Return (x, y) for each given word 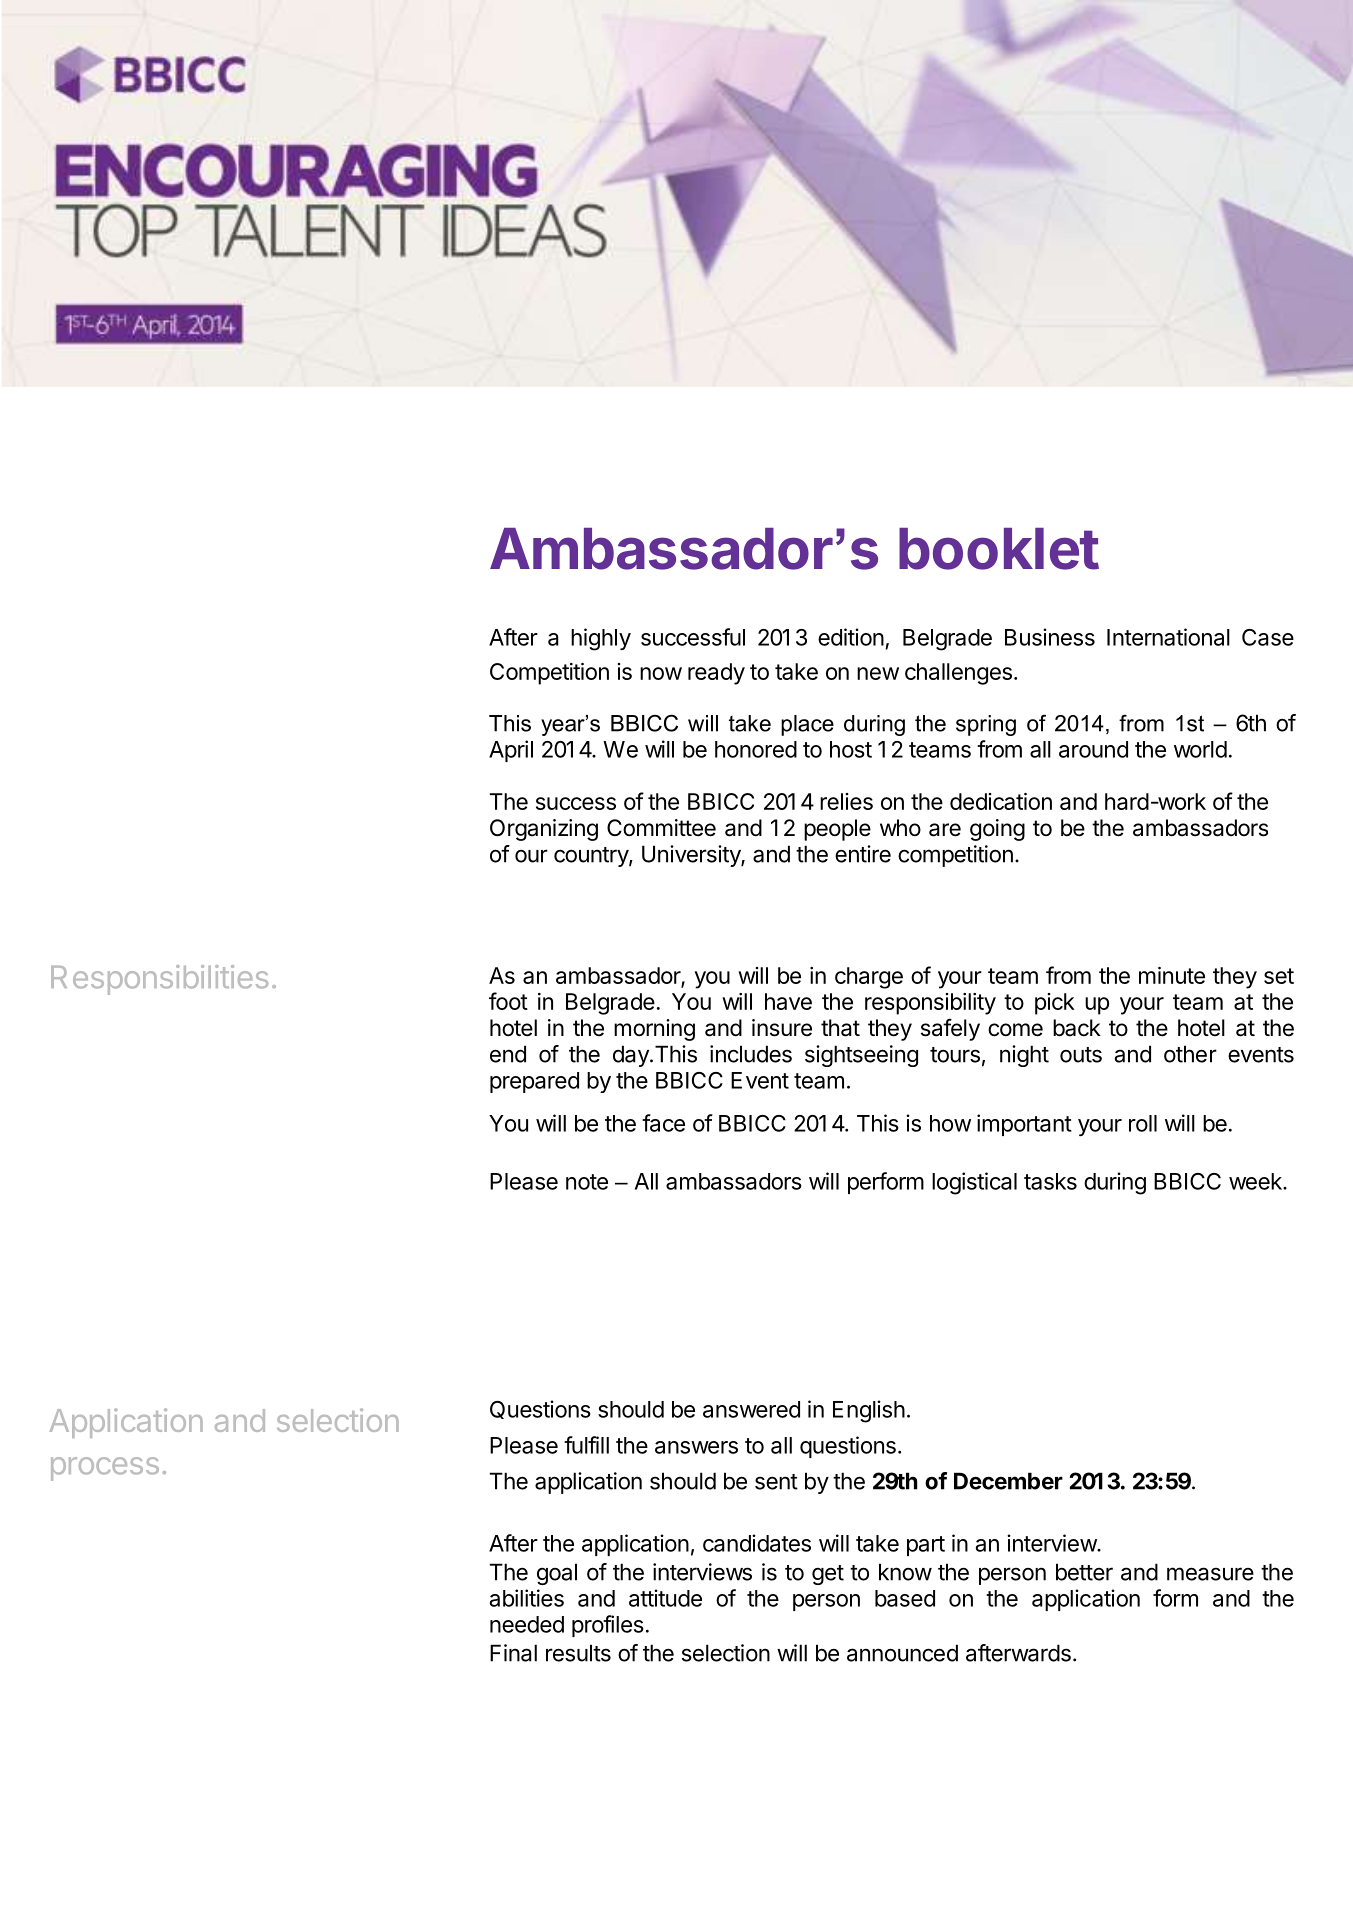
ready (716, 674)
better (1084, 1572)
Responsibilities (159, 980)
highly (601, 639)
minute (1172, 975)
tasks (1050, 1181)
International (1168, 637)
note (587, 1182)
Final (513, 1653)
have (788, 1001)
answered (751, 1409)
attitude (665, 1598)
